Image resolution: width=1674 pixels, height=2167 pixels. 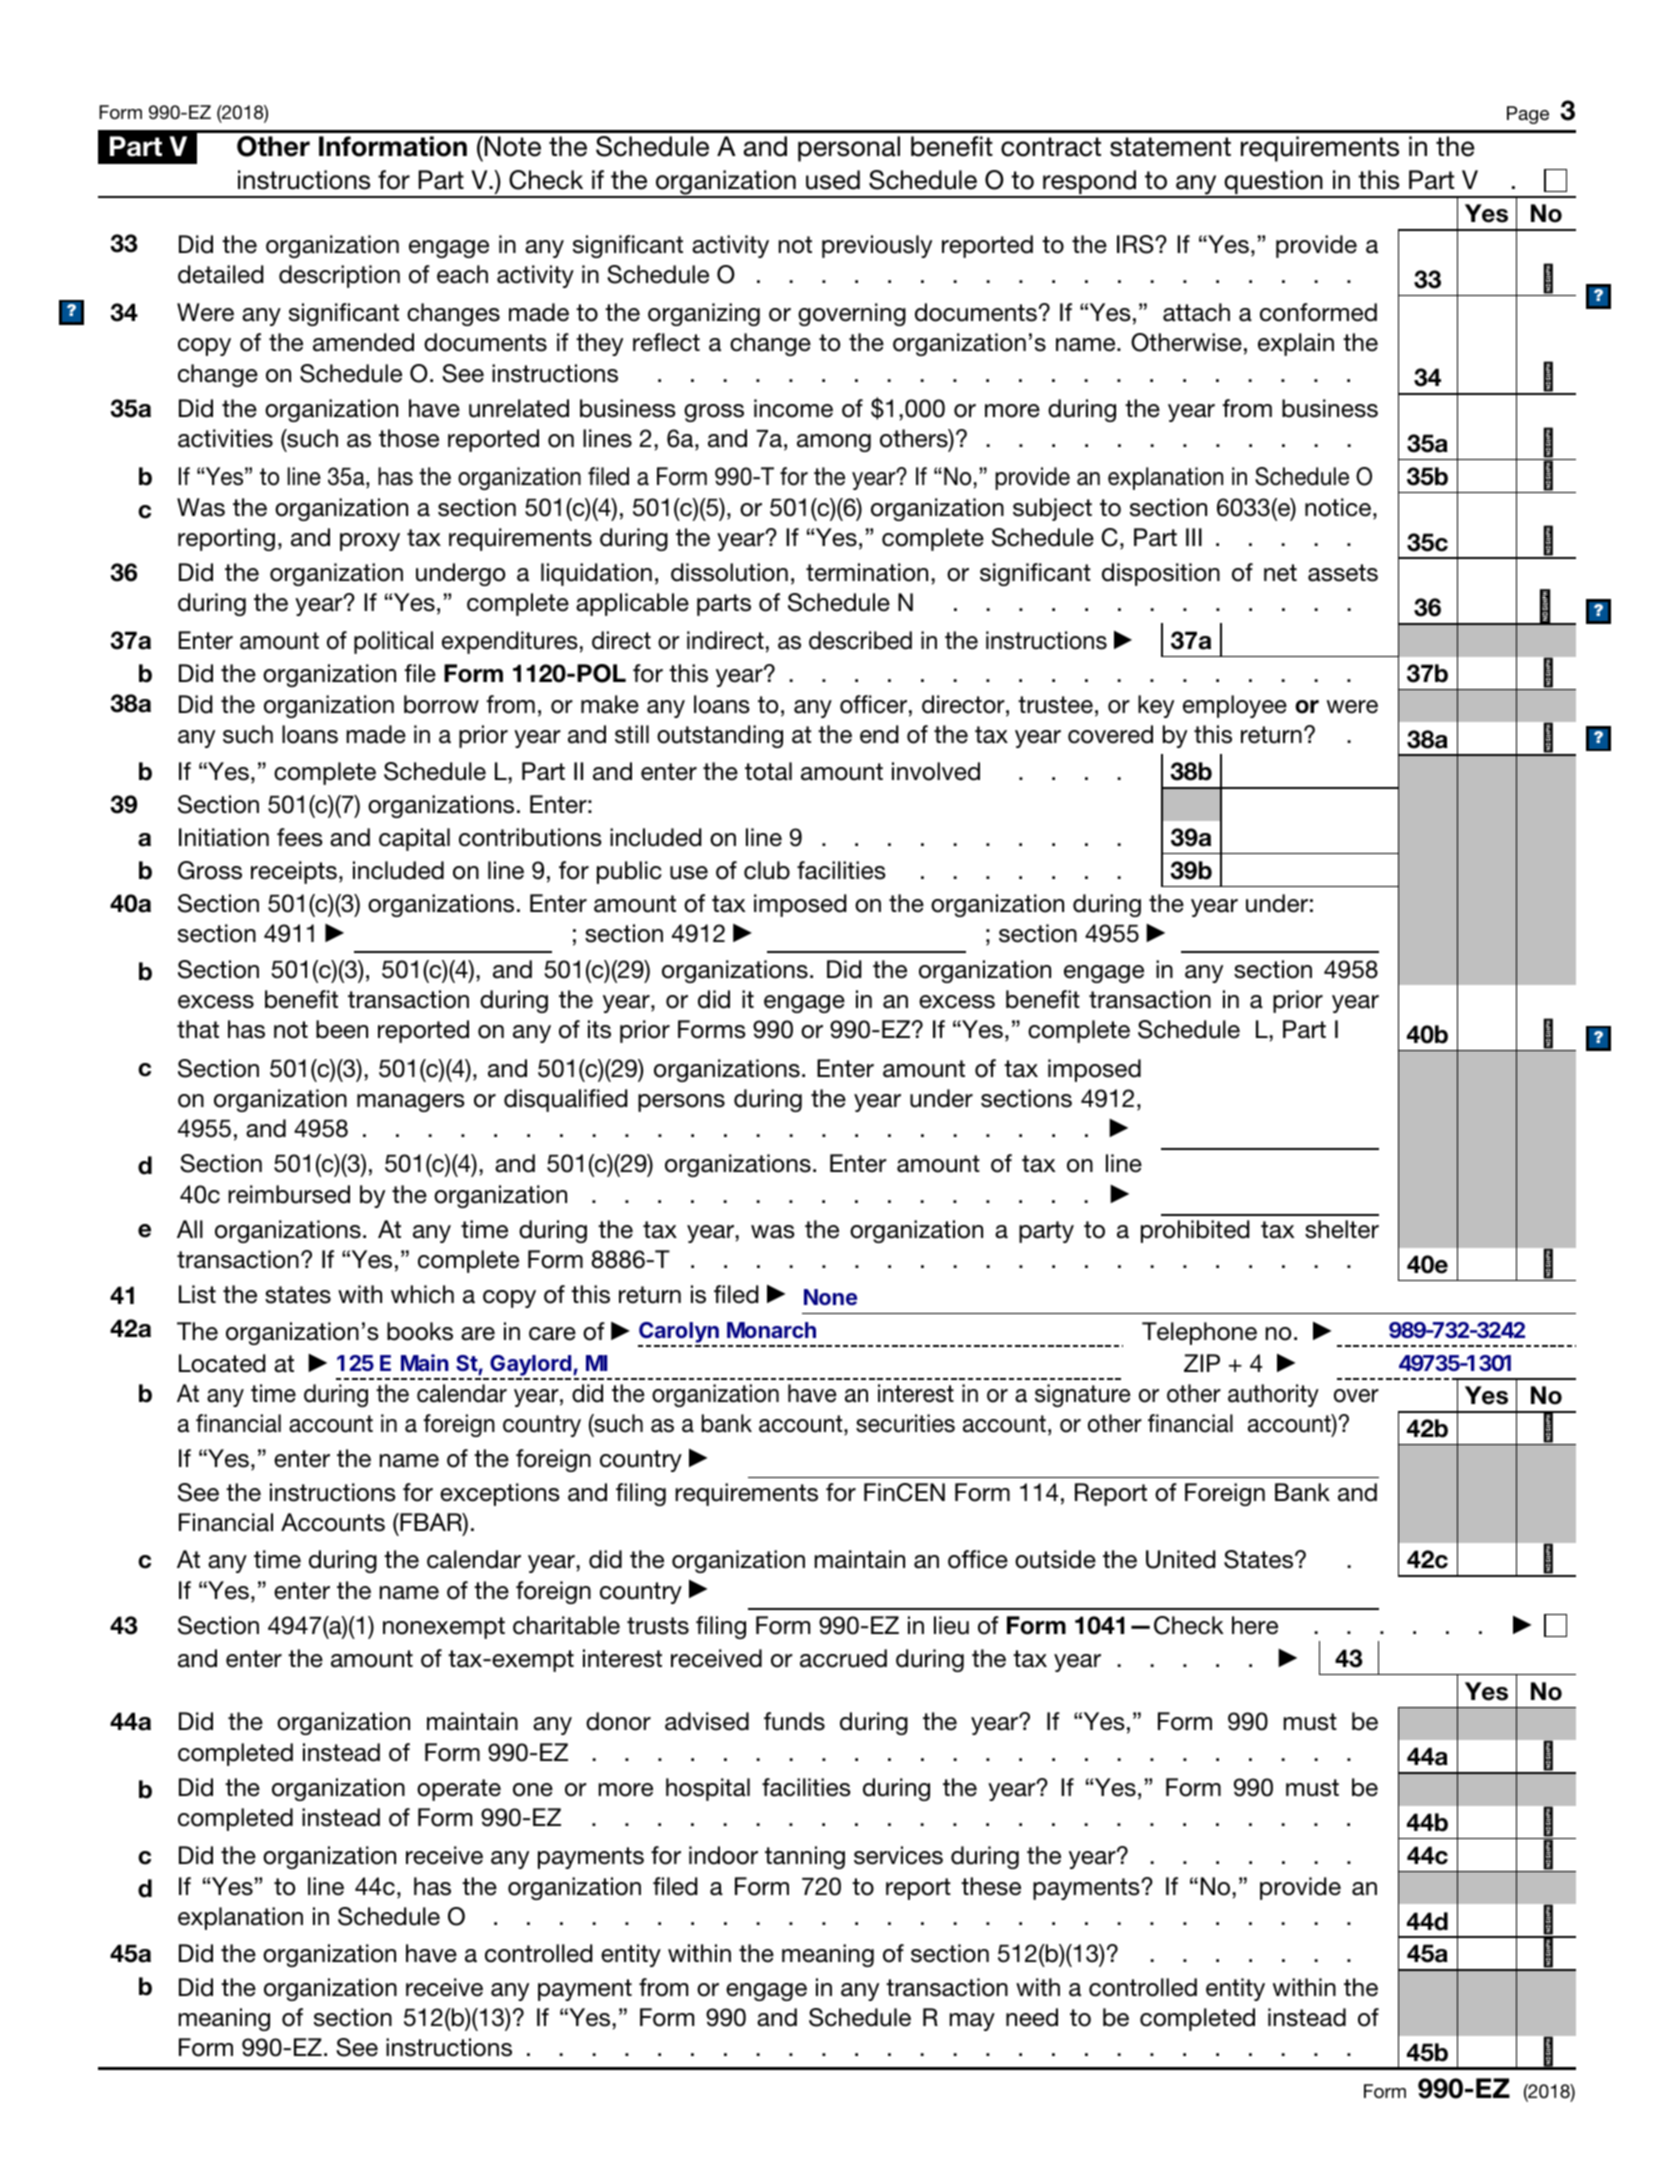 I want to click on assets, so click(x=1343, y=573).
